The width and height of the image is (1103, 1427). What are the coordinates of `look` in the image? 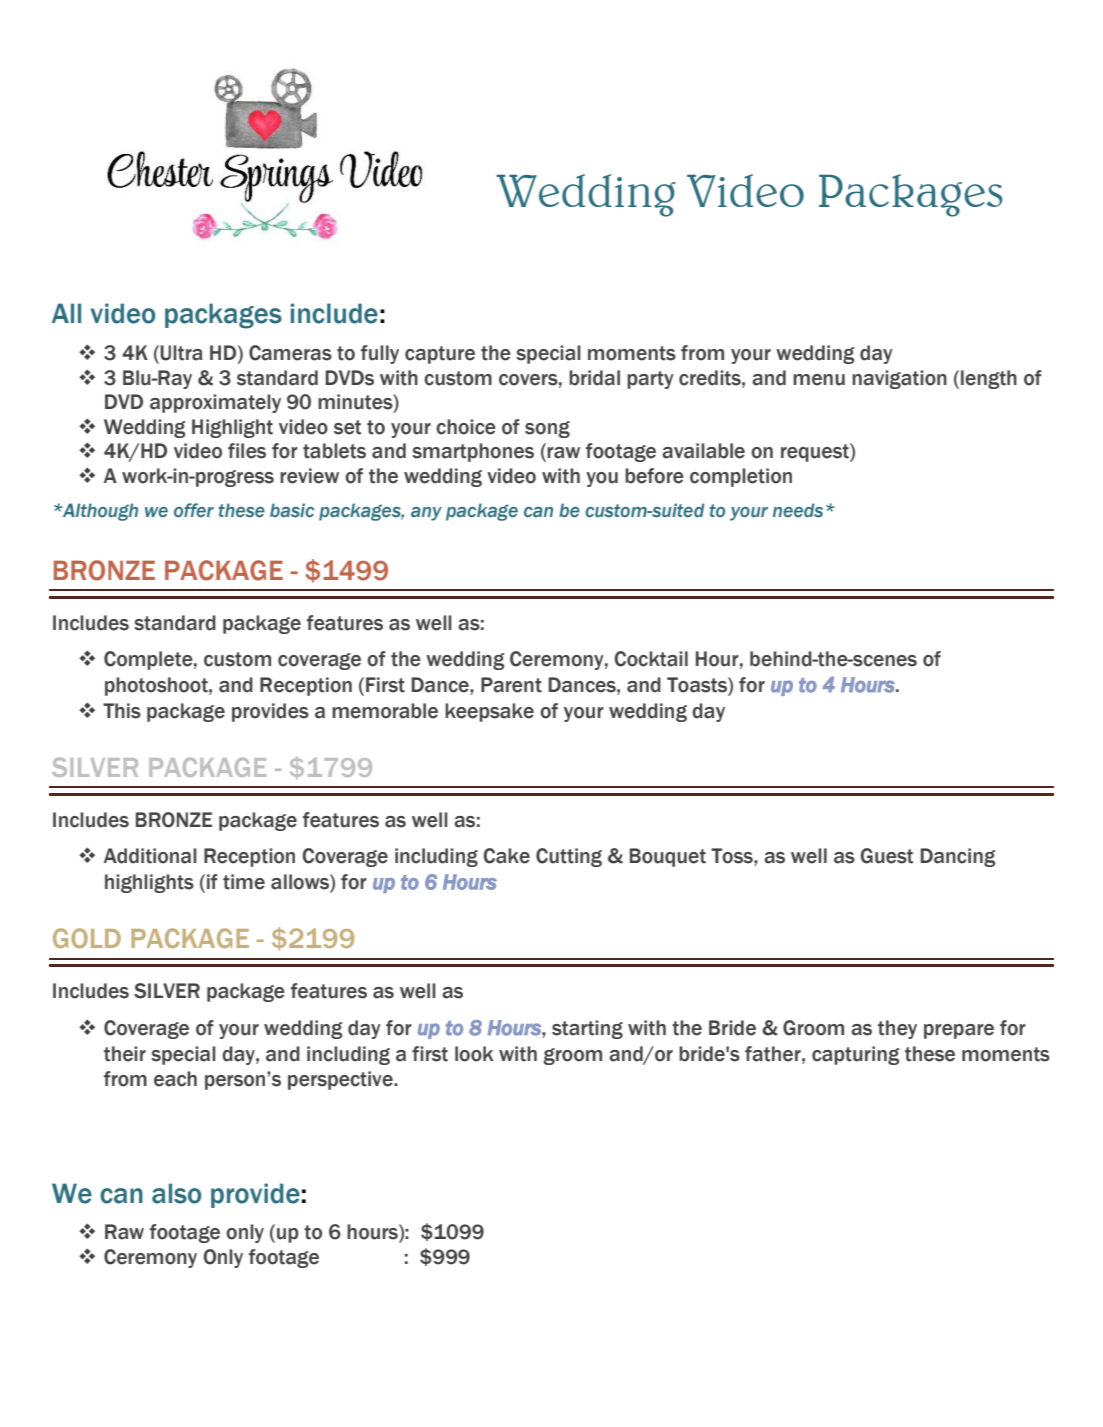 It's located at (474, 1054).
